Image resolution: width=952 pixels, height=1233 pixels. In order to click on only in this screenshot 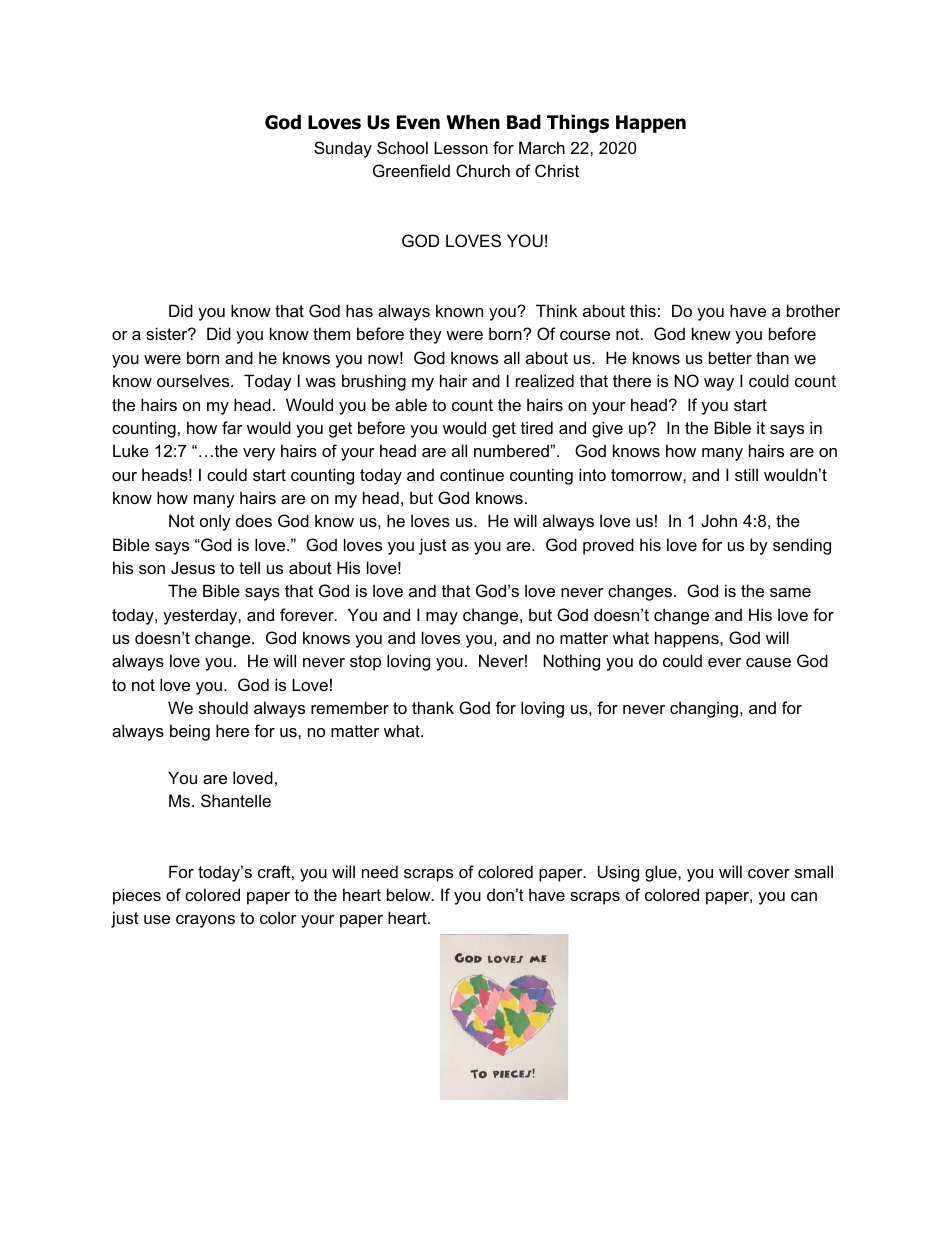, I will do `click(215, 522)`.
